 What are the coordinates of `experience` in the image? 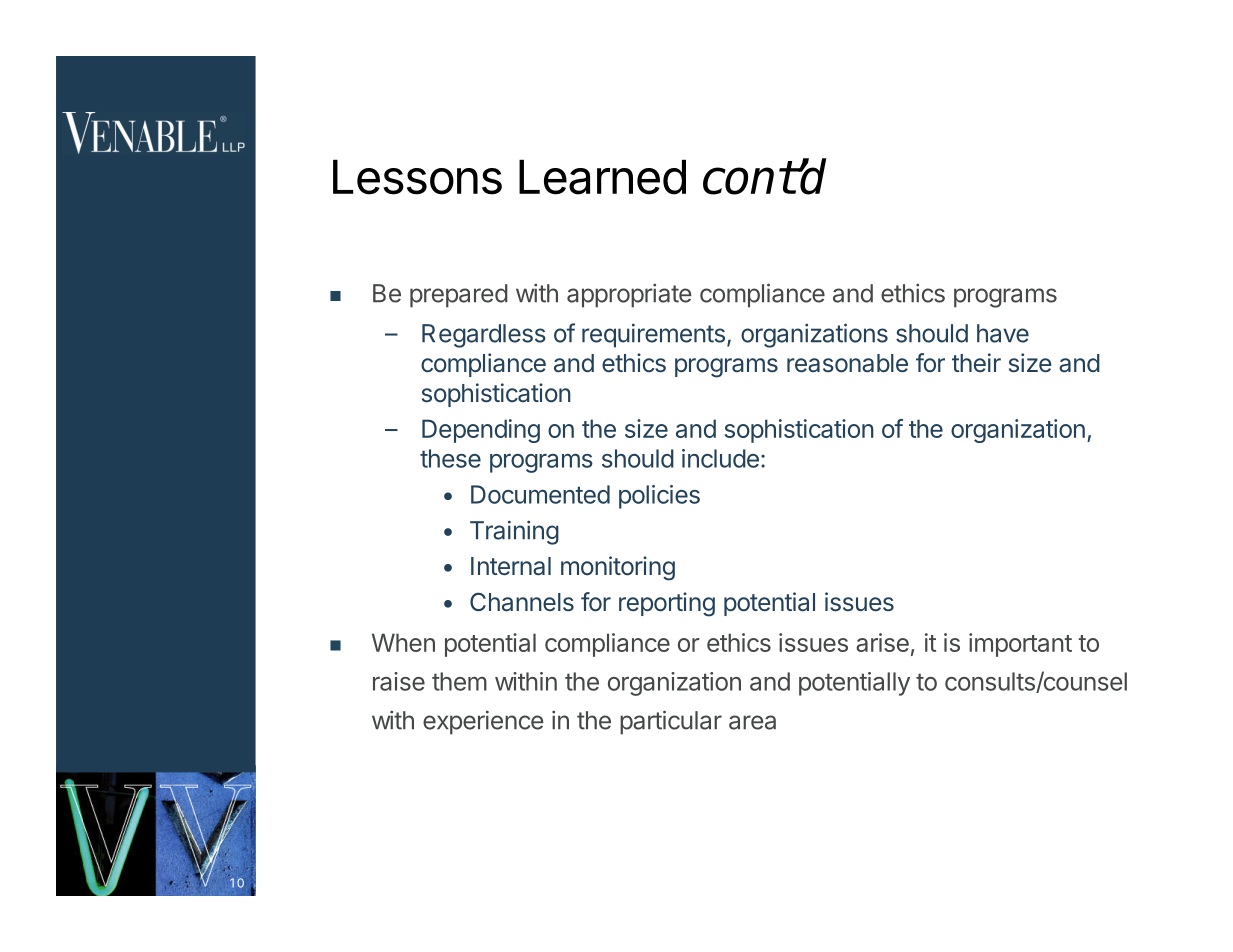 It's located at (483, 722).
